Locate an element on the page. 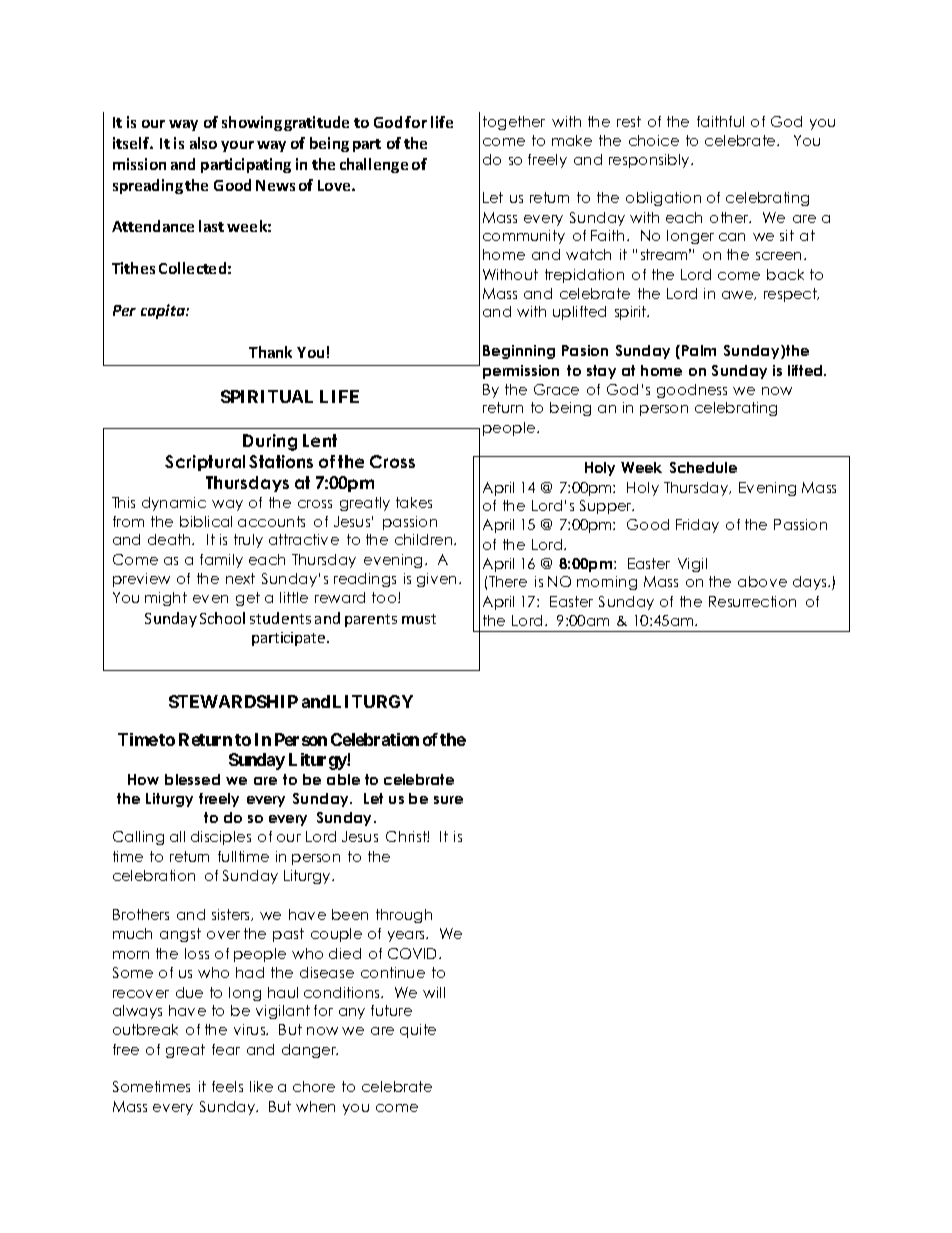  Palm is located at coordinates (699, 350).
